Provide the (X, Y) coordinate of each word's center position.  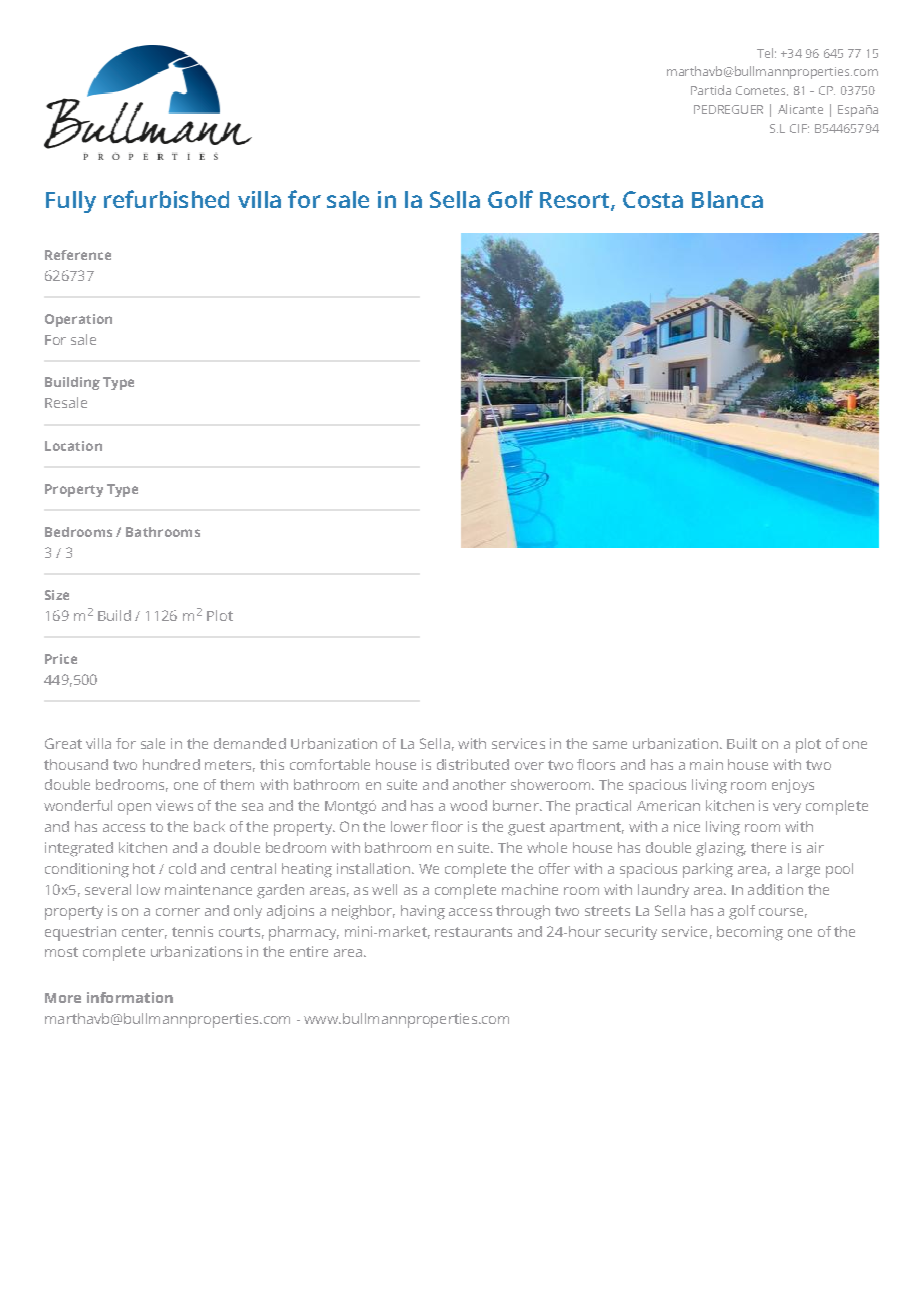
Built (742, 743)
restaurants (473, 932)
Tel (765, 53)
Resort (576, 201)
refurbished (166, 199)
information (130, 997)
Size (57, 595)
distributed (473, 764)
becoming (750, 933)
